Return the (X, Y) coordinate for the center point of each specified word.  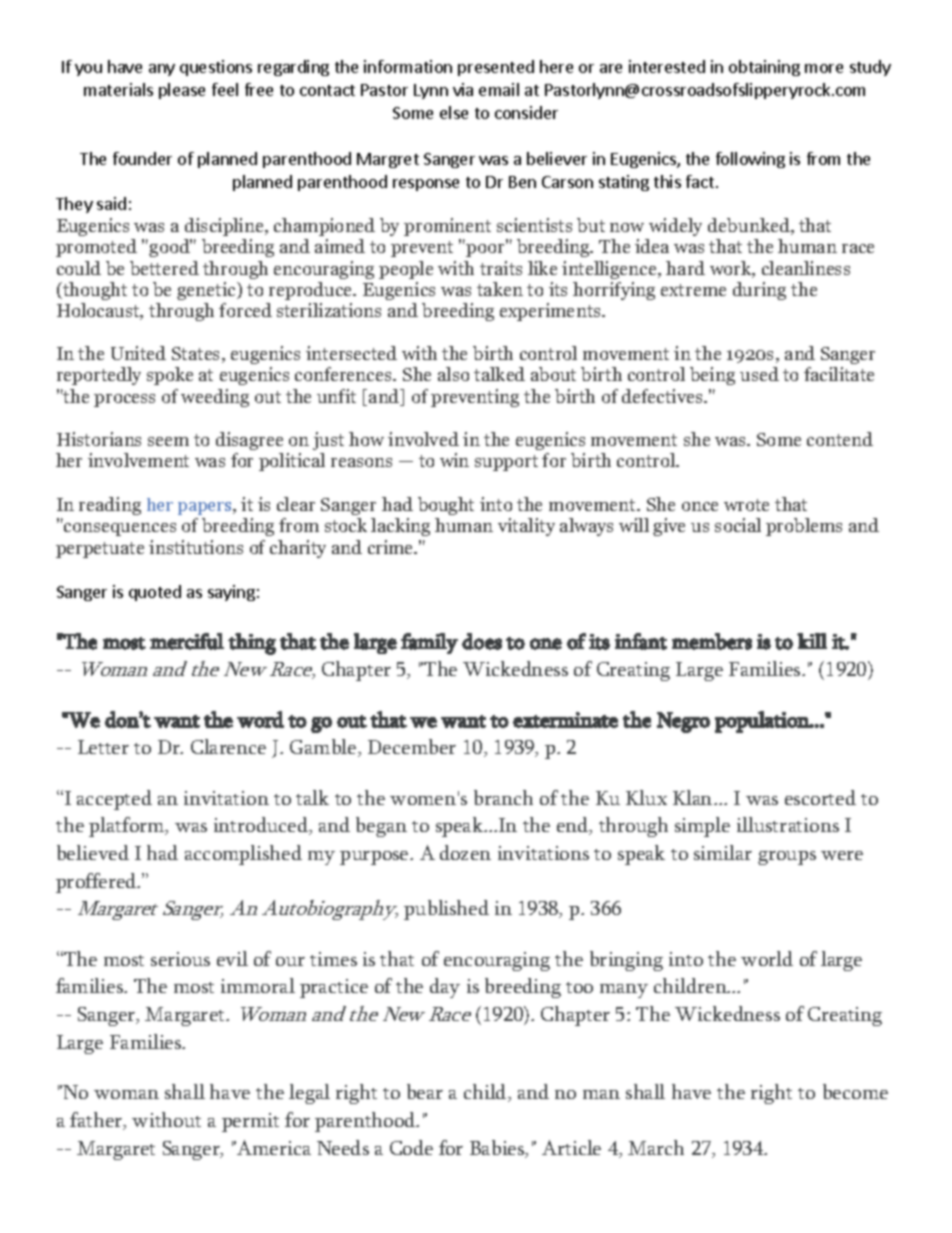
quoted (155, 593)
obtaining (764, 68)
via (463, 89)
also (453, 374)
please (182, 91)
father (97, 1121)
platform (128, 827)
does (482, 641)
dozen (465, 852)
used (759, 374)
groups (787, 858)
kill (812, 641)
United (138, 353)
